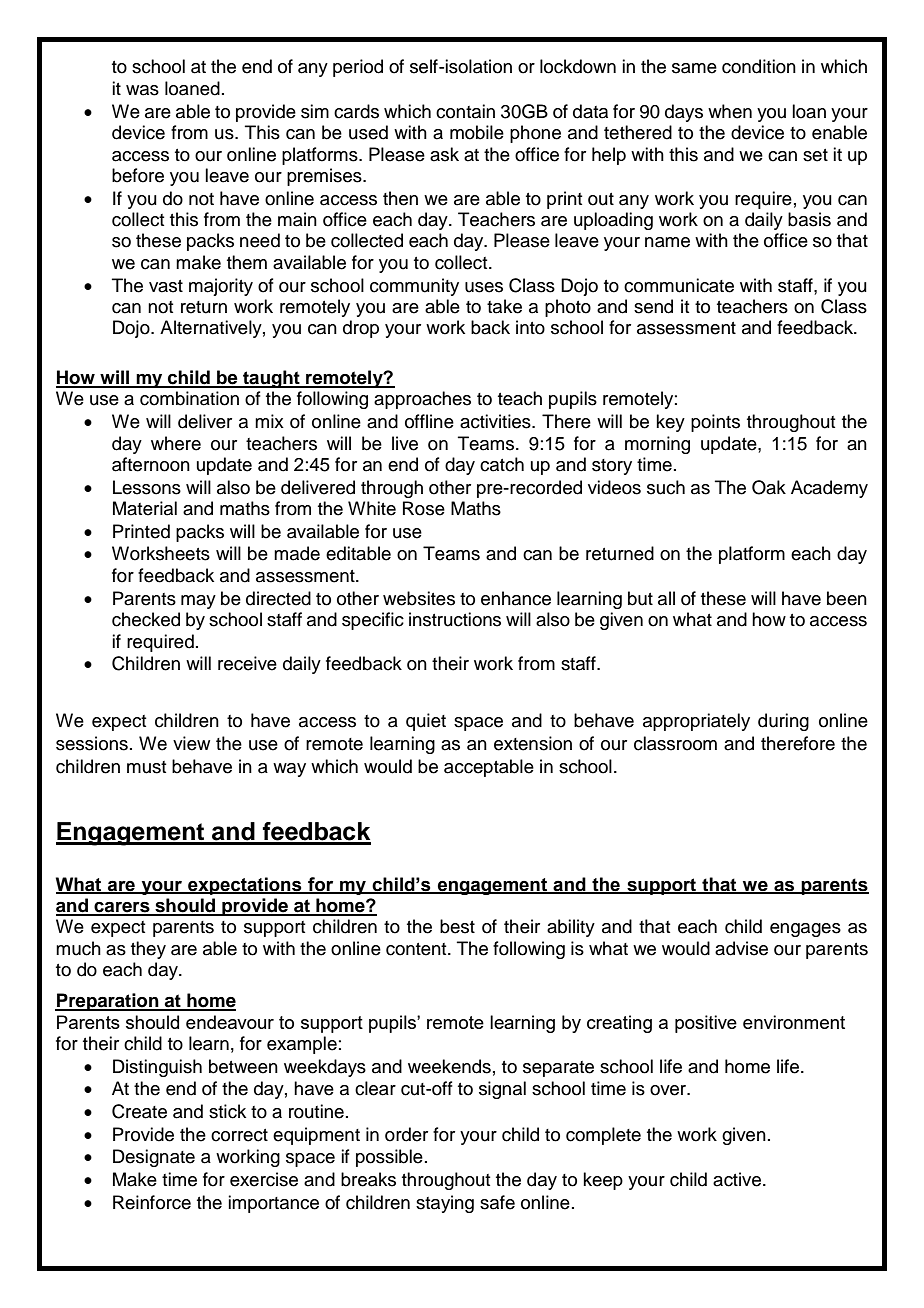 This screenshot has height=1308, width=924. What do you see at coordinates (715, 423) in the screenshot?
I see `points` at bounding box center [715, 423].
